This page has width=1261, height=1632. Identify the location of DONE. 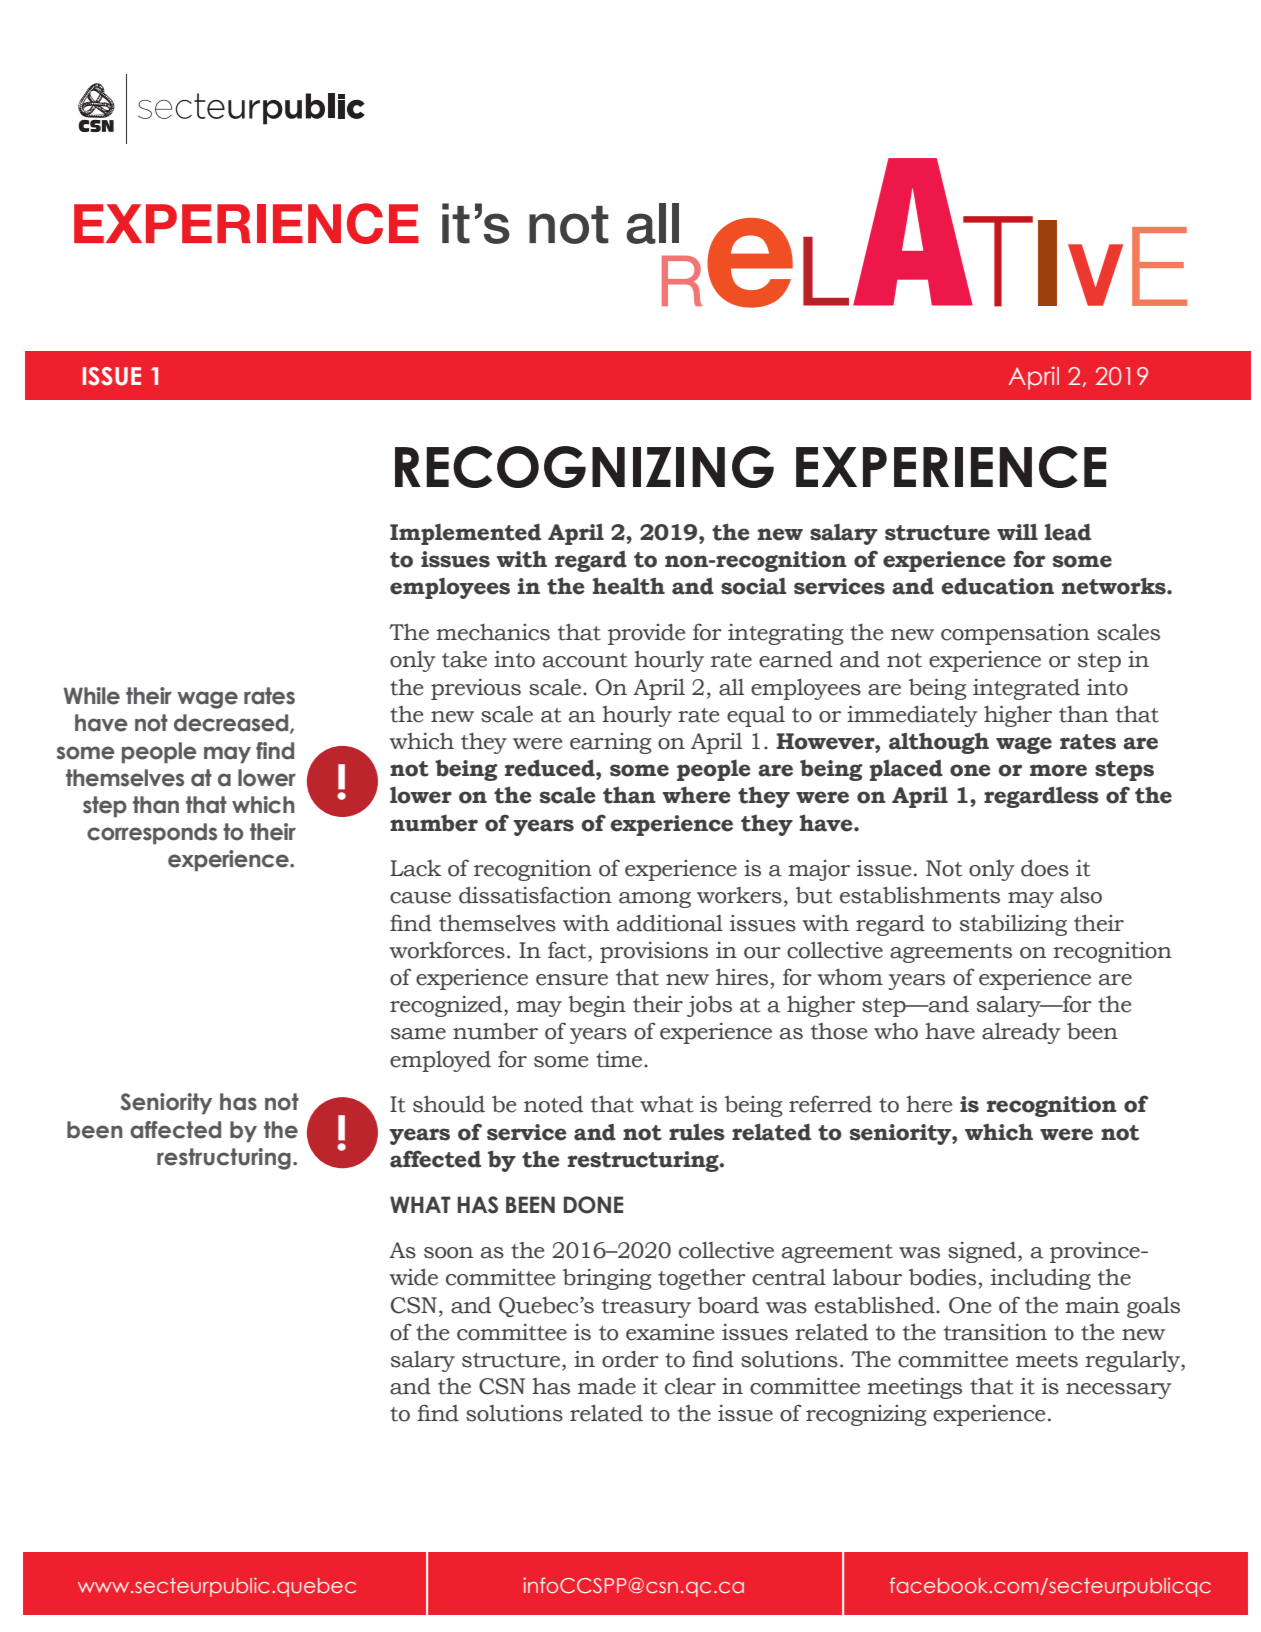
(593, 1205).
